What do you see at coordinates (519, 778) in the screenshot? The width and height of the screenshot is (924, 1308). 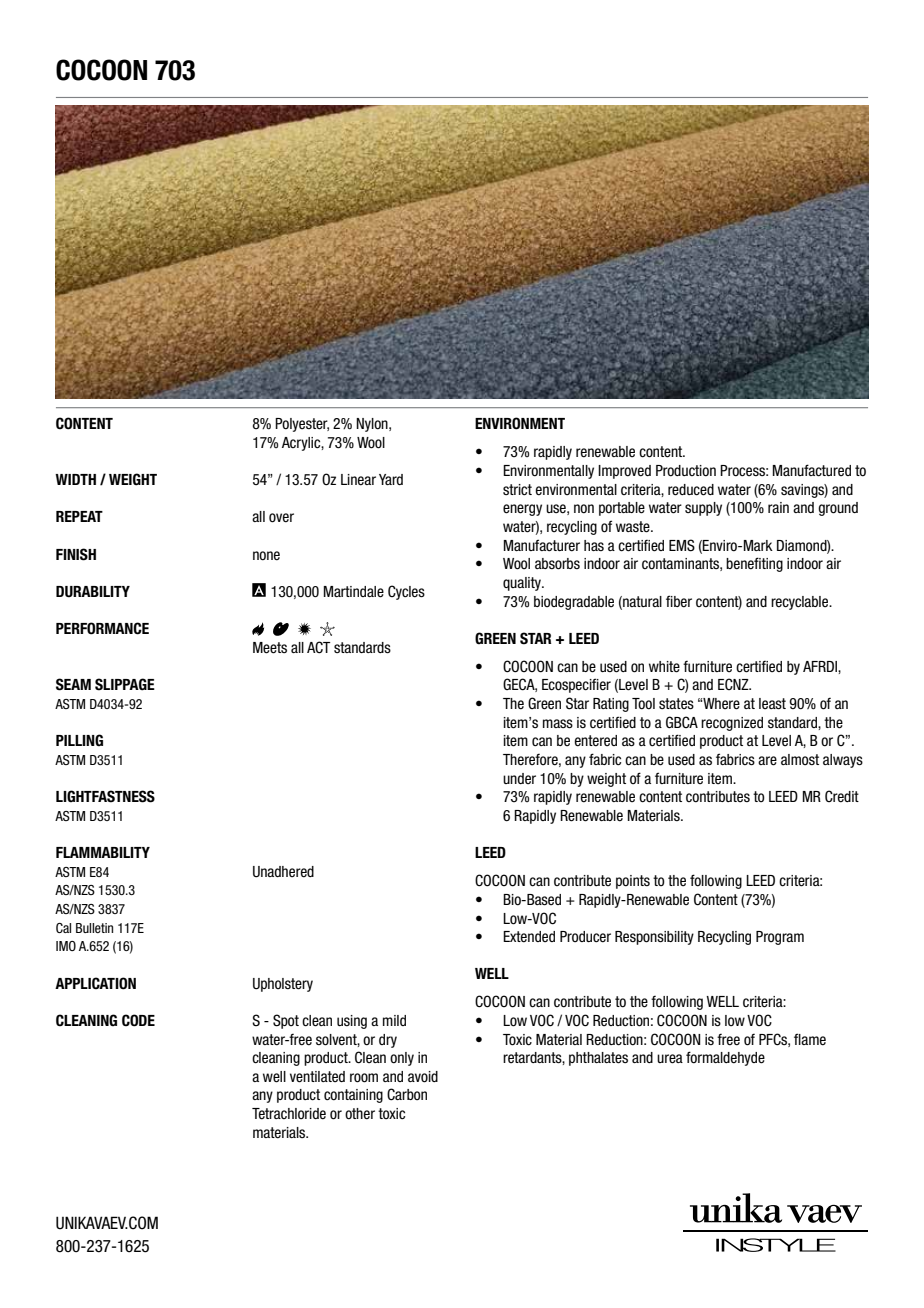 I see `under` at bounding box center [519, 778].
